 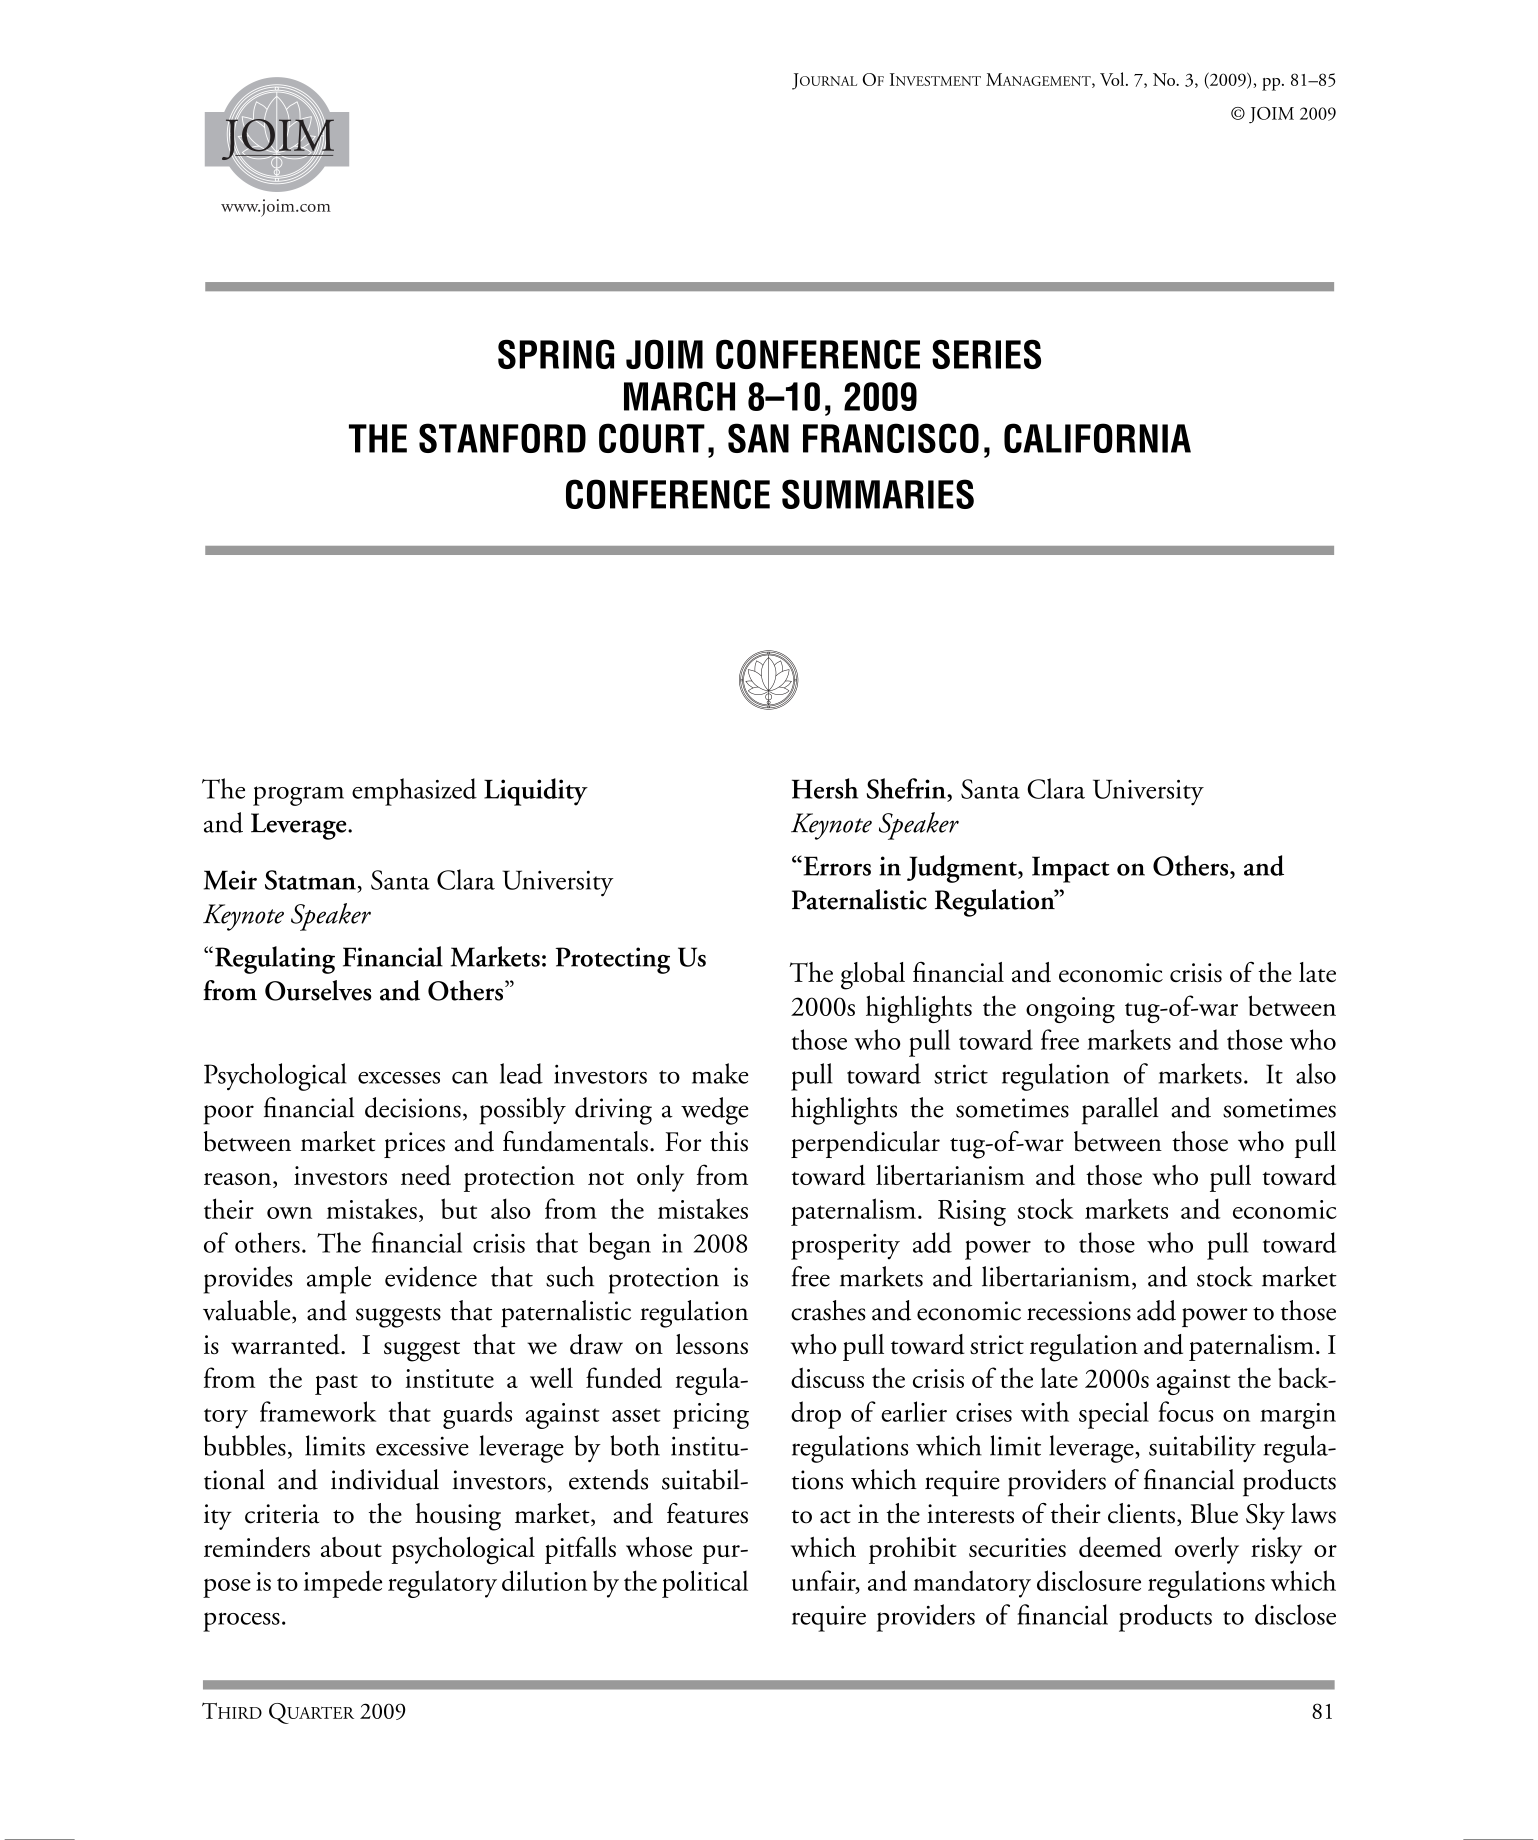 I want to click on Impact, so click(x=1070, y=869).
